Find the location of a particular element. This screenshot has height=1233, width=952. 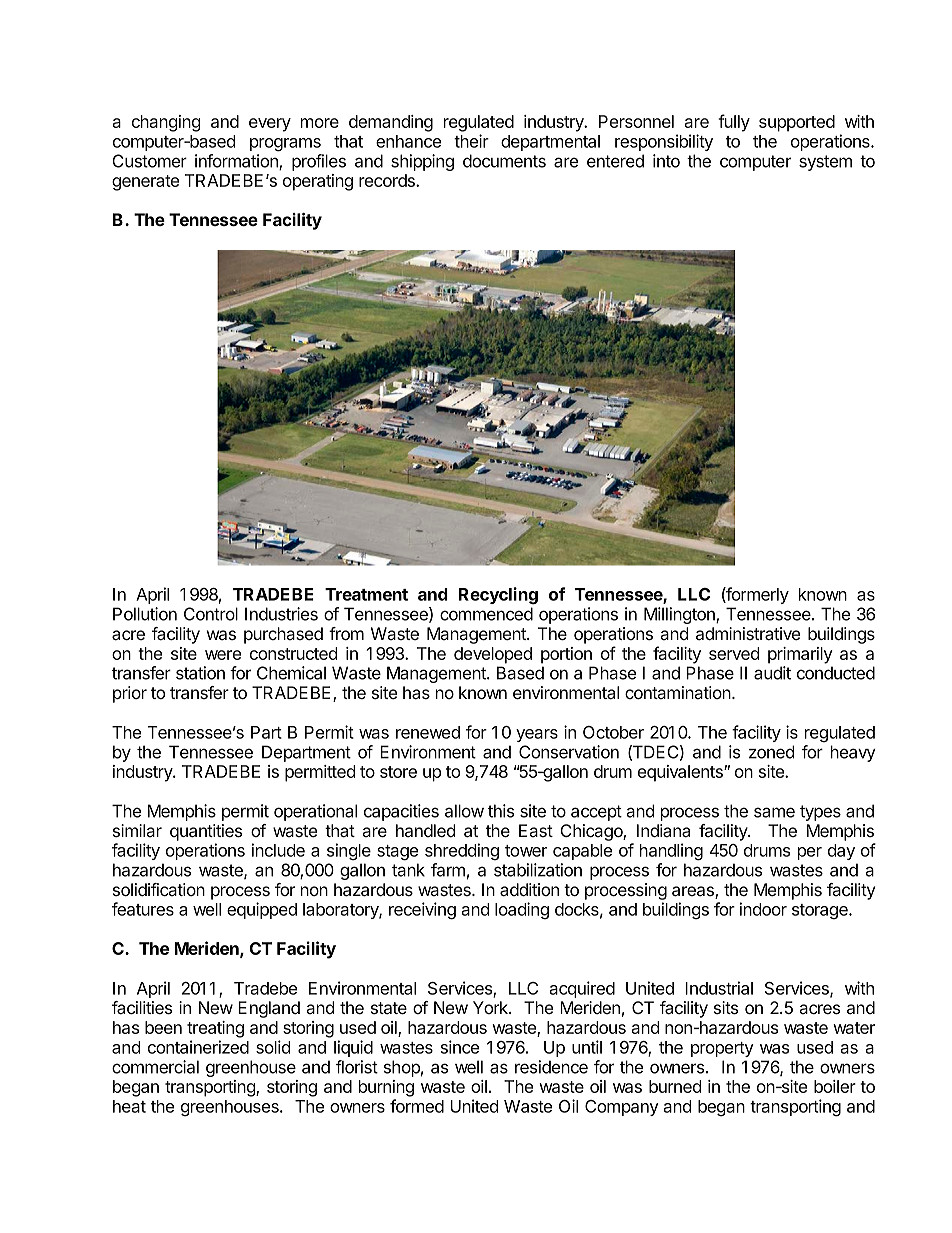

since is located at coordinates (460, 1047).
